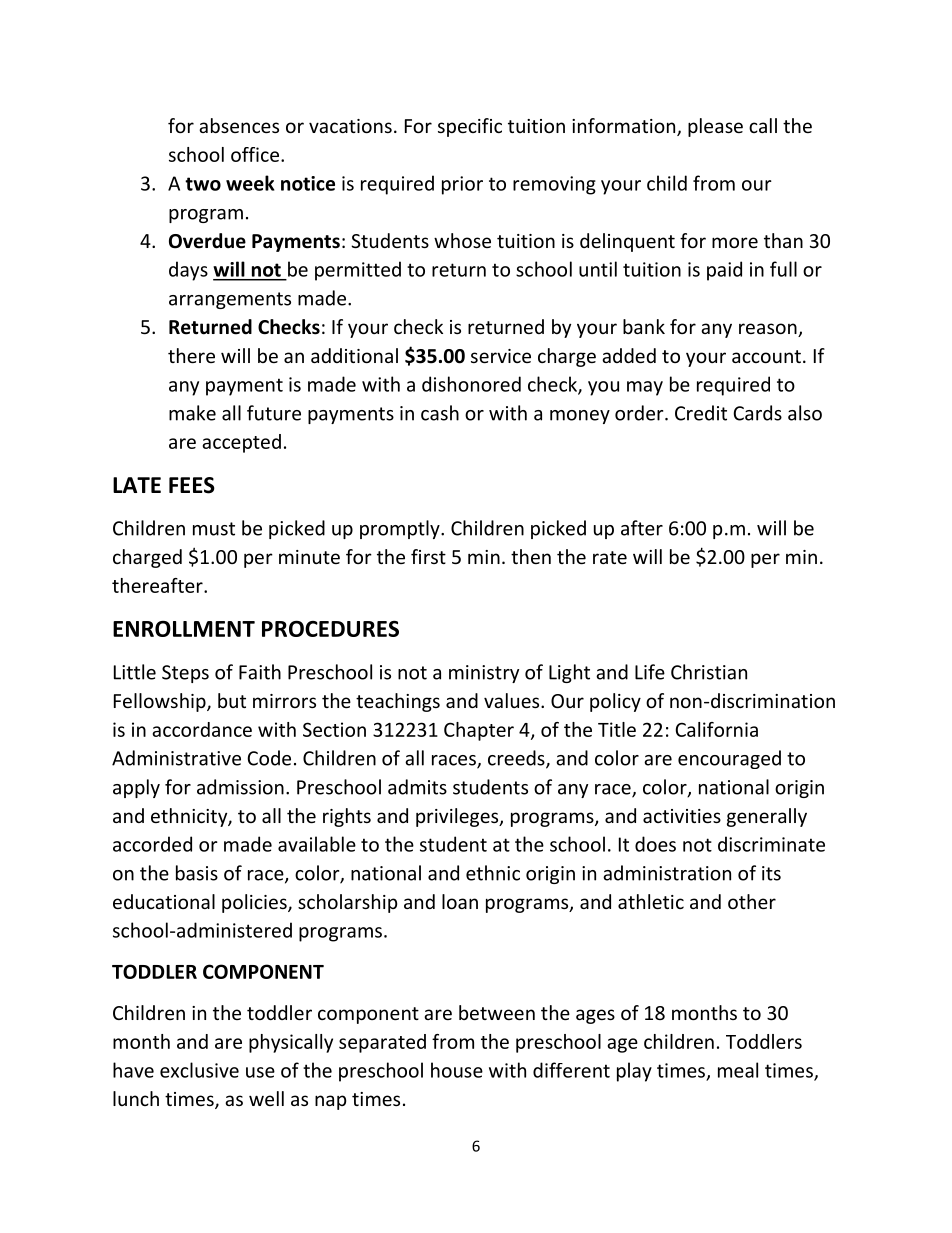 The height and width of the page is (1233, 952). I want to click on must, so click(214, 529).
